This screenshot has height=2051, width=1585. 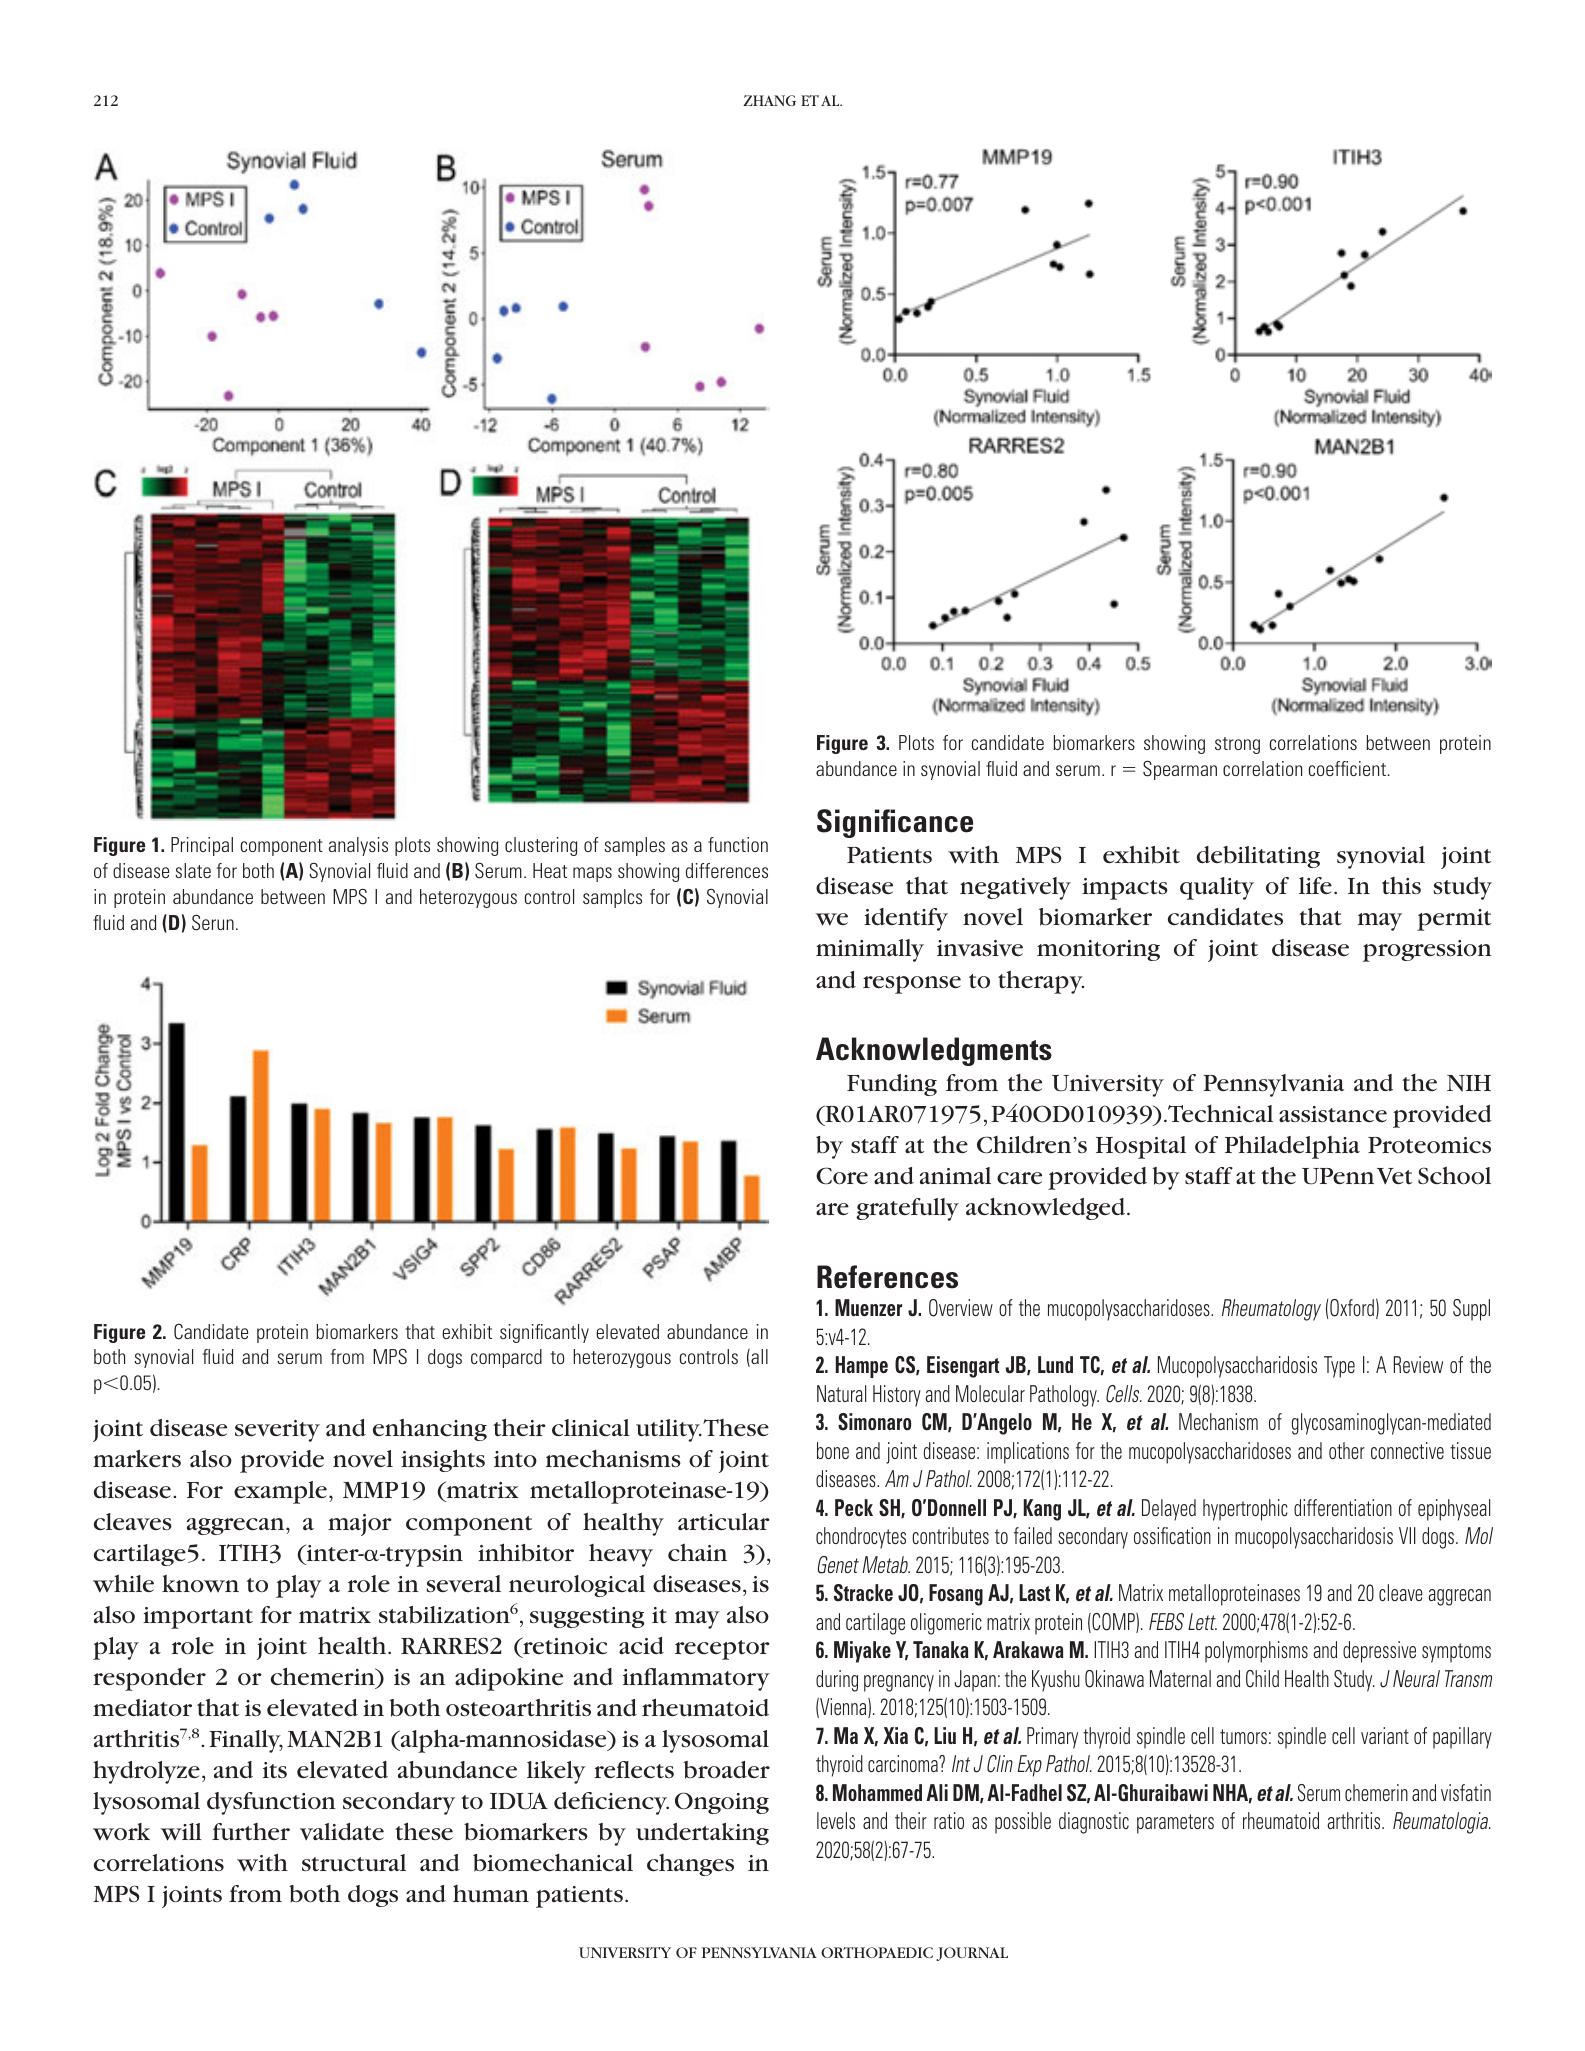 I want to click on structural, so click(x=354, y=1863).
